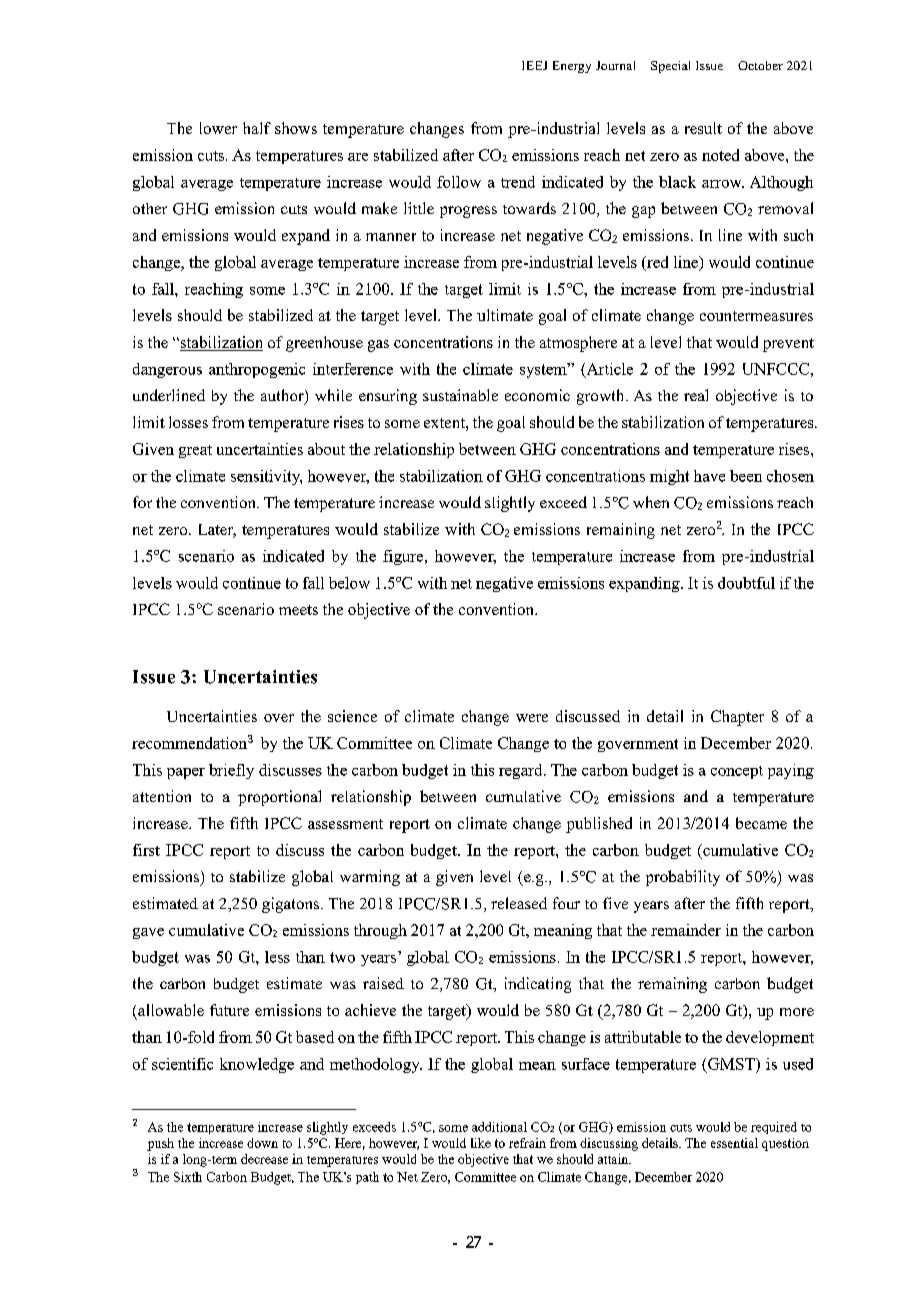  I want to click on meets, so click(298, 610).
